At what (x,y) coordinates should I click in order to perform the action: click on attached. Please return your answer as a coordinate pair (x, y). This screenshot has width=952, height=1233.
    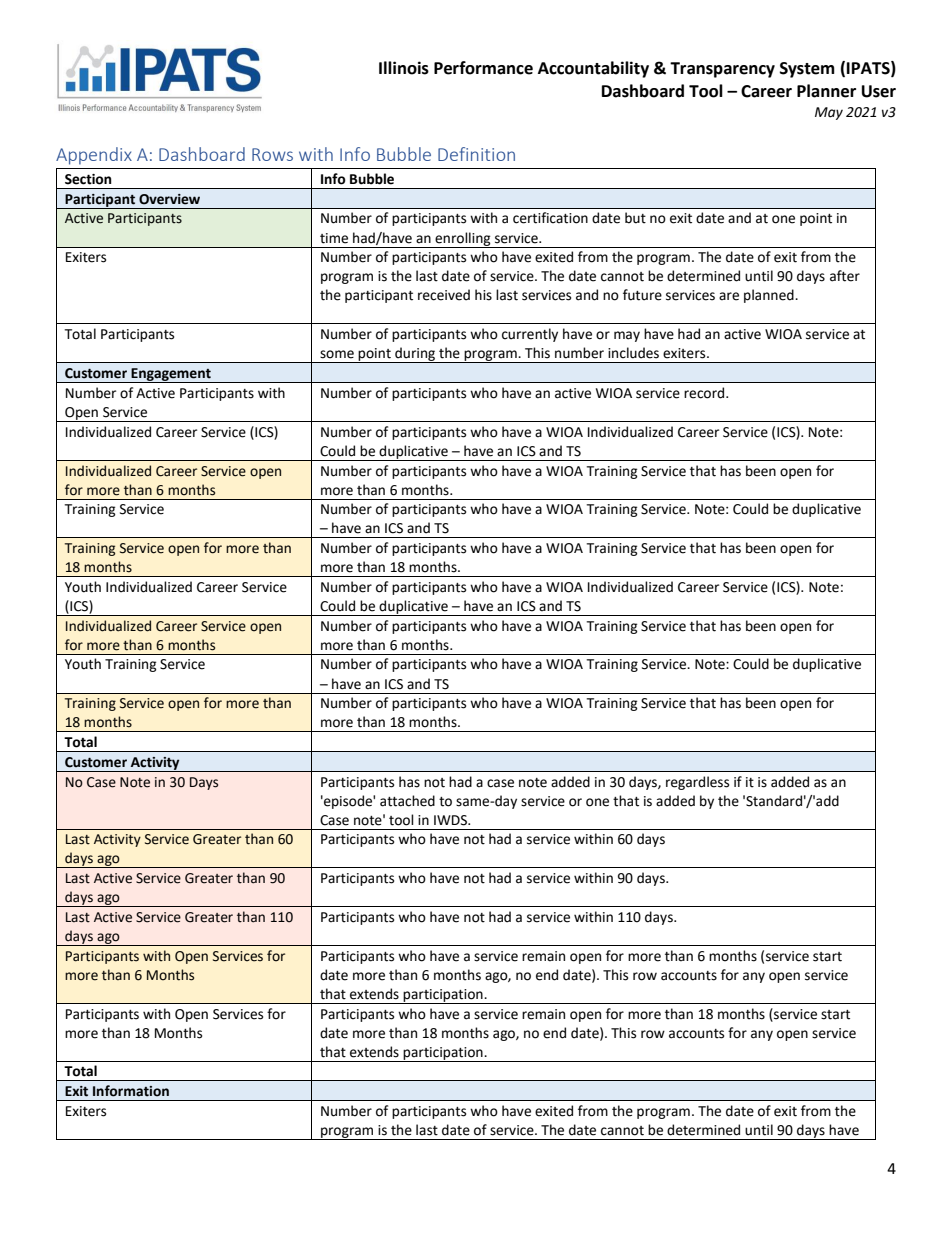
    Looking at the image, I should click on (407, 801).
